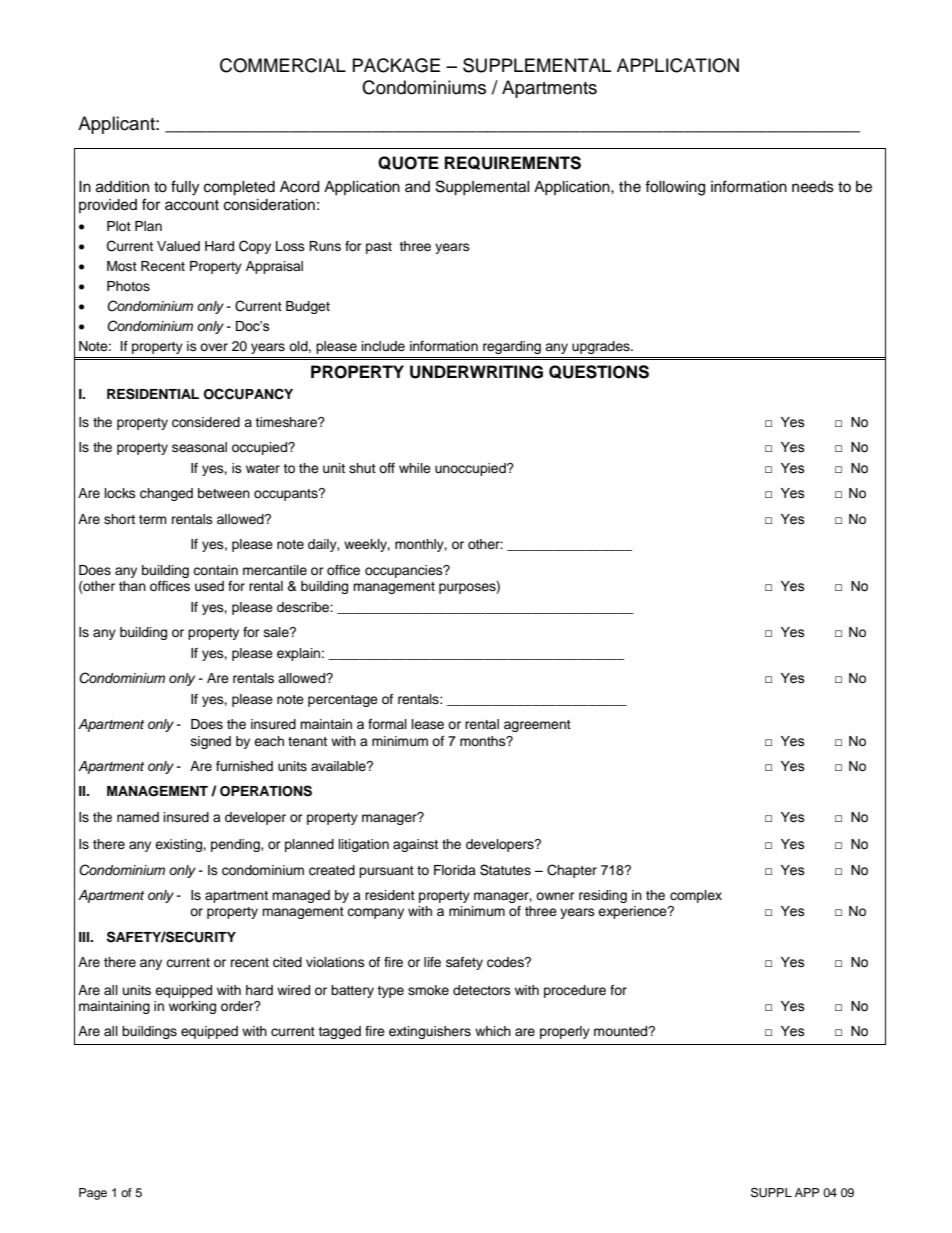 Image resolution: width=952 pixels, height=1233 pixels. Describe the element at coordinates (214, 347) in the document. I see `over` at that location.
